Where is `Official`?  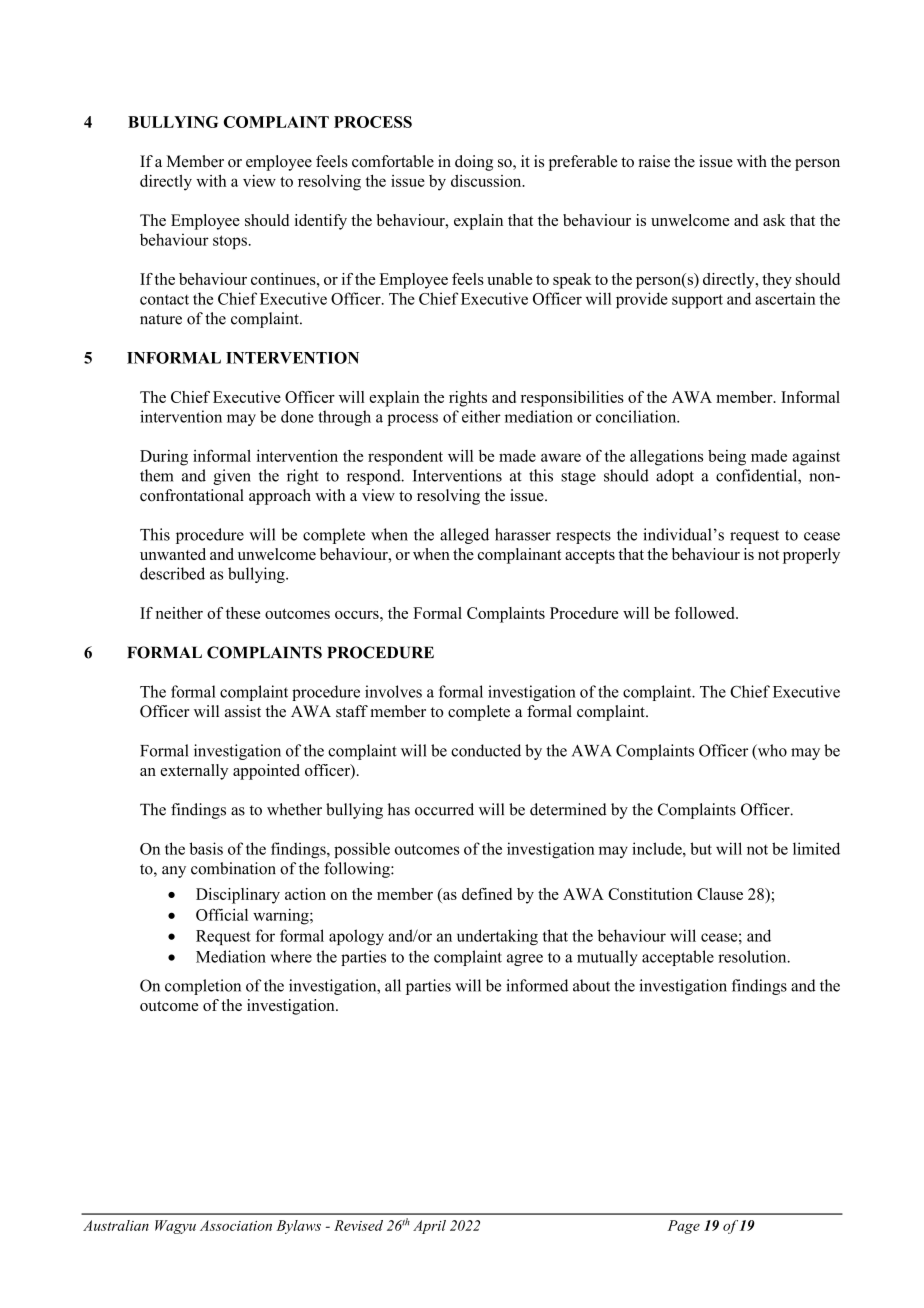
Official is located at coordinates (222, 914).
